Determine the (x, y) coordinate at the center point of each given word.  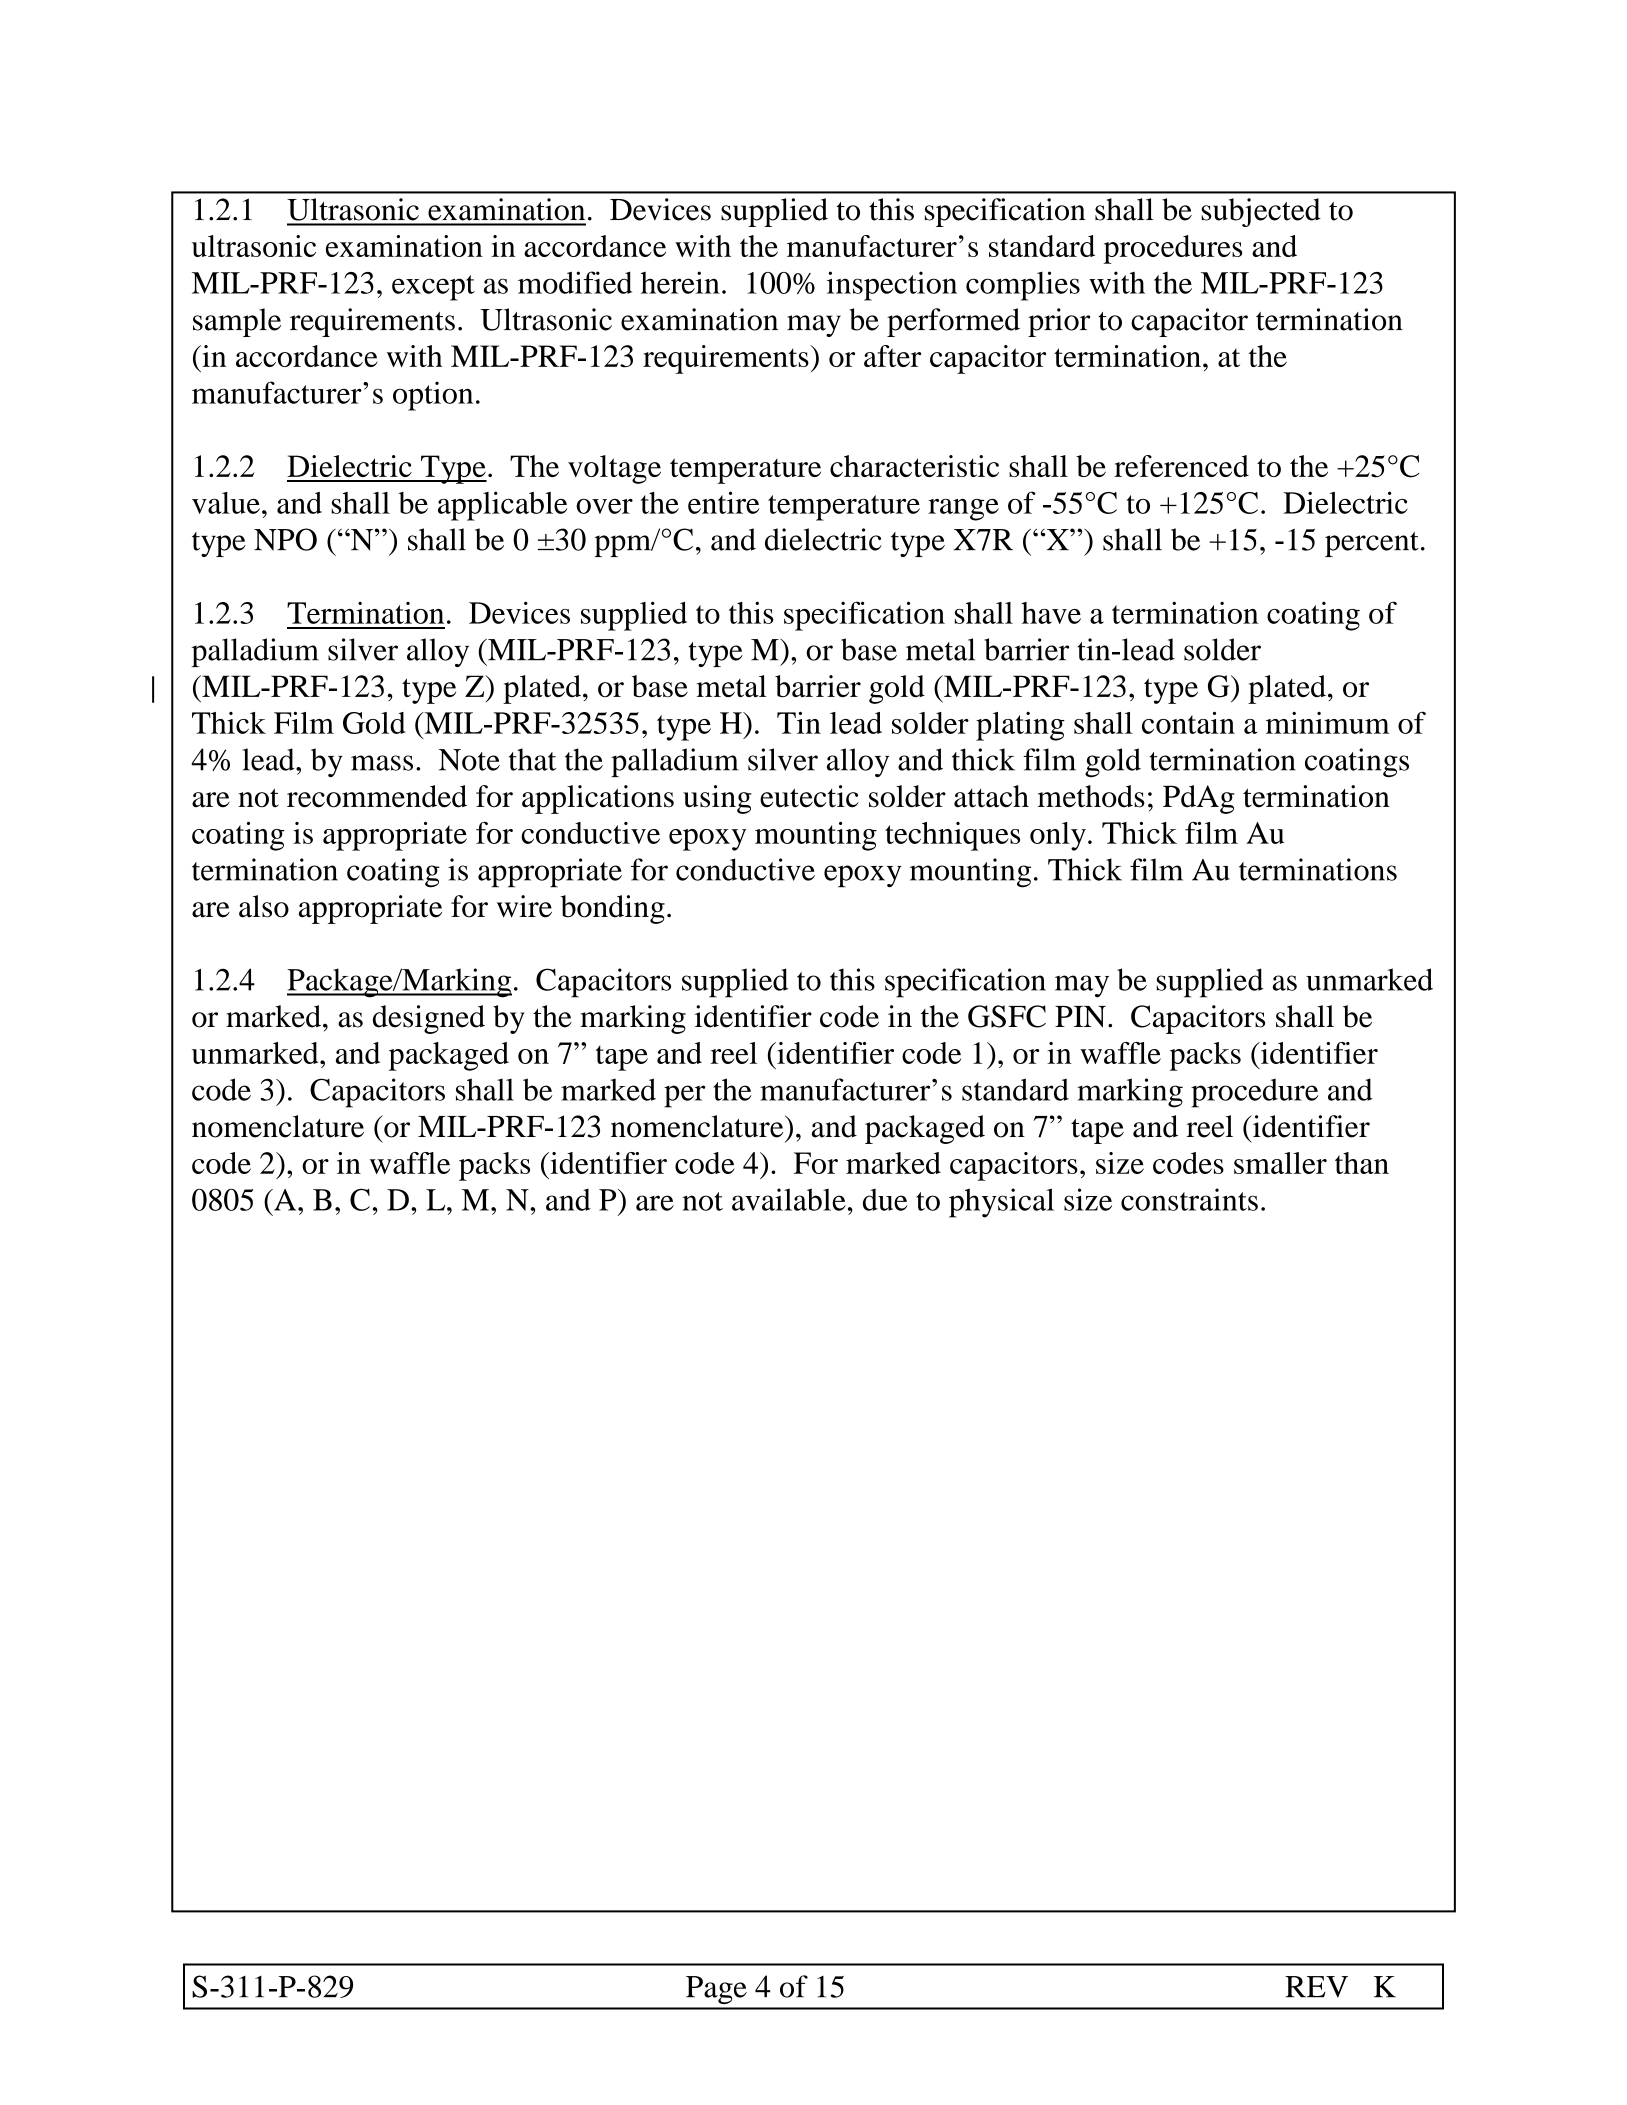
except (433, 288)
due (885, 1200)
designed (429, 1019)
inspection (892, 286)
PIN (1080, 1017)
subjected (1261, 212)
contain (1188, 722)
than (1362, 1163)
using (717, 799)
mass (382, 763)
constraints (1189, 1199)
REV (1316, 1987)
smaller (1280, 1163)
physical (1001, 1203)
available (789, 1199)
